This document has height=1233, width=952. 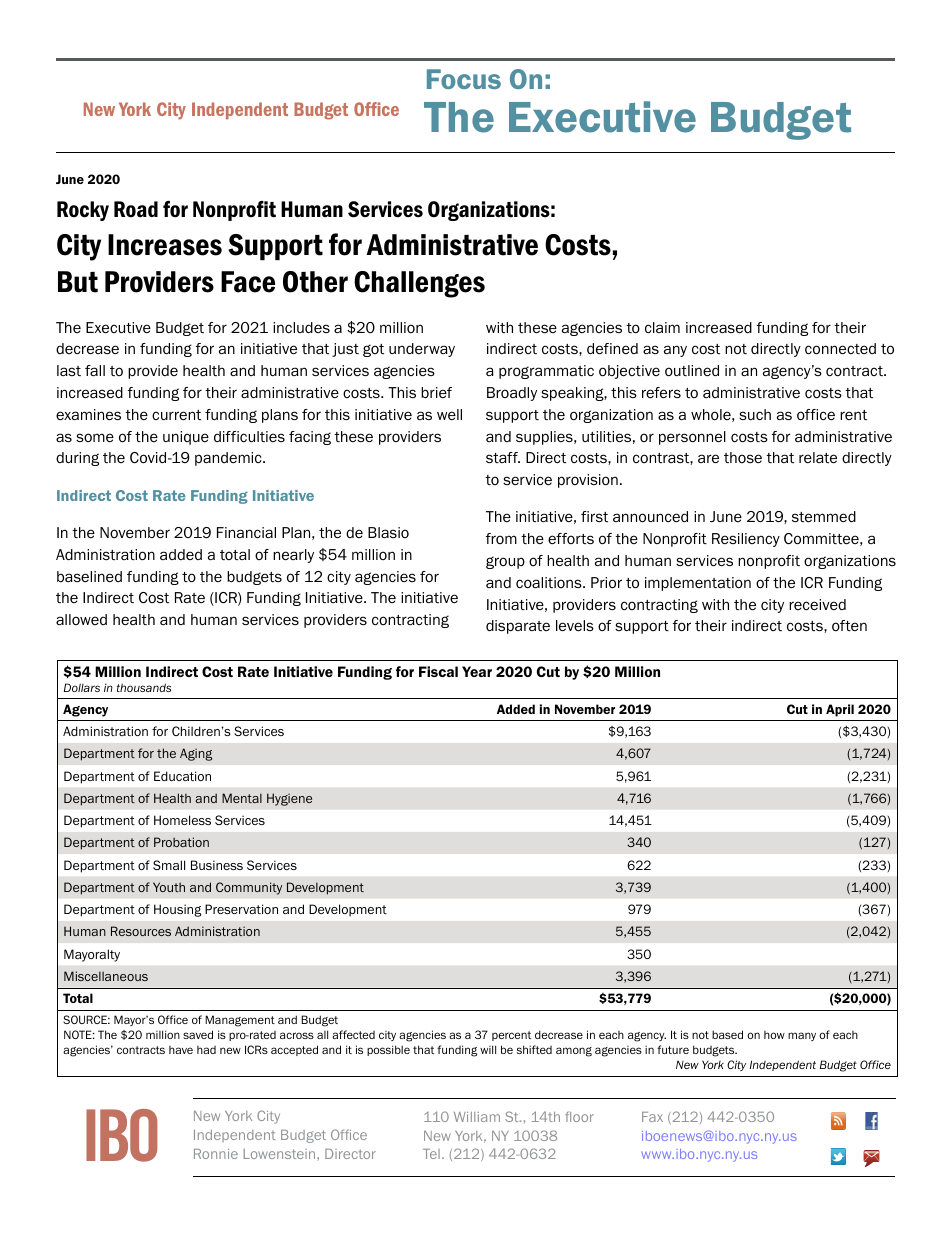 I want to click on allowed, so click(x=81, y=619).
